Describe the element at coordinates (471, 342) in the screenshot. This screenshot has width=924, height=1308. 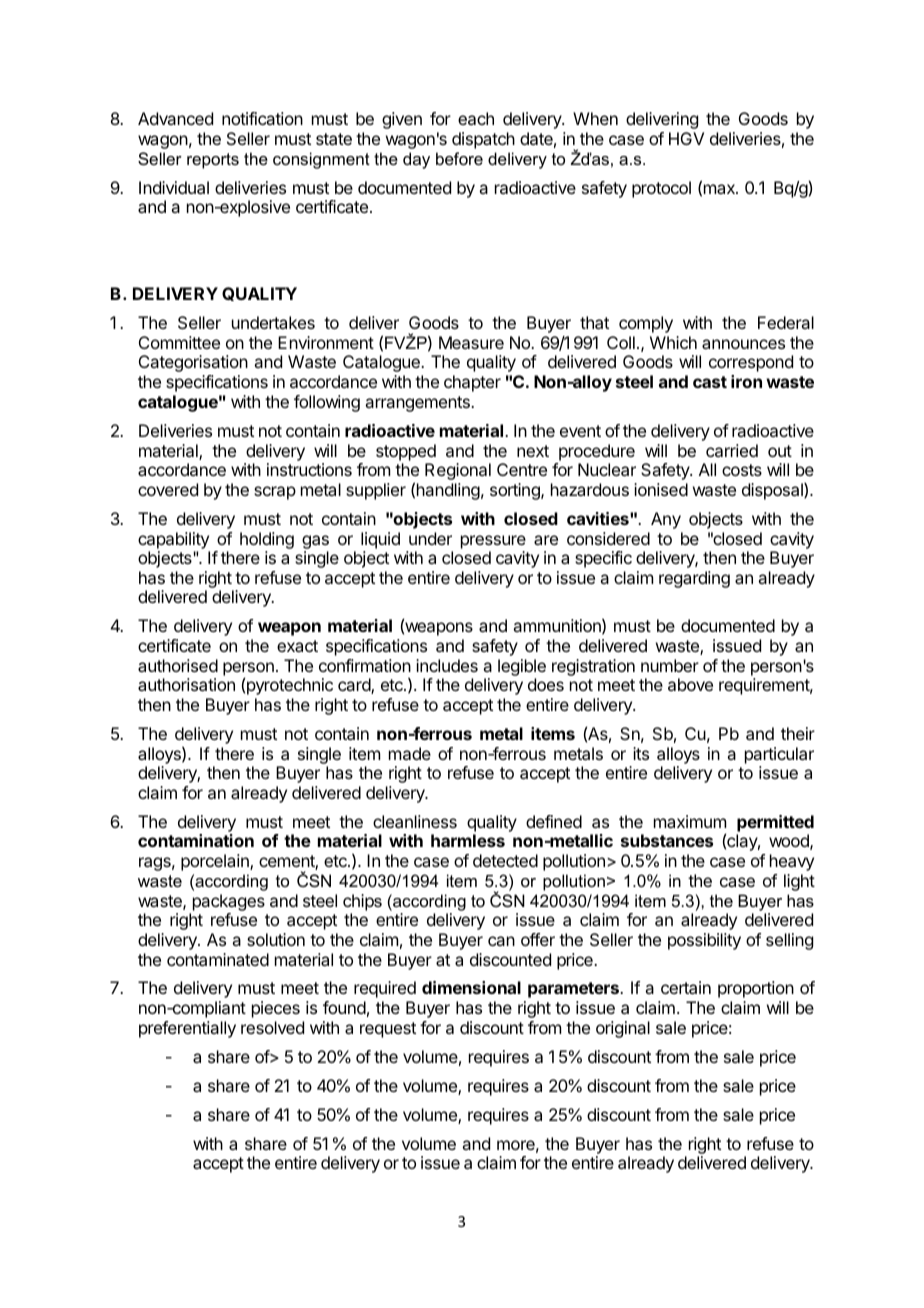
I see `Measure` at that location.
